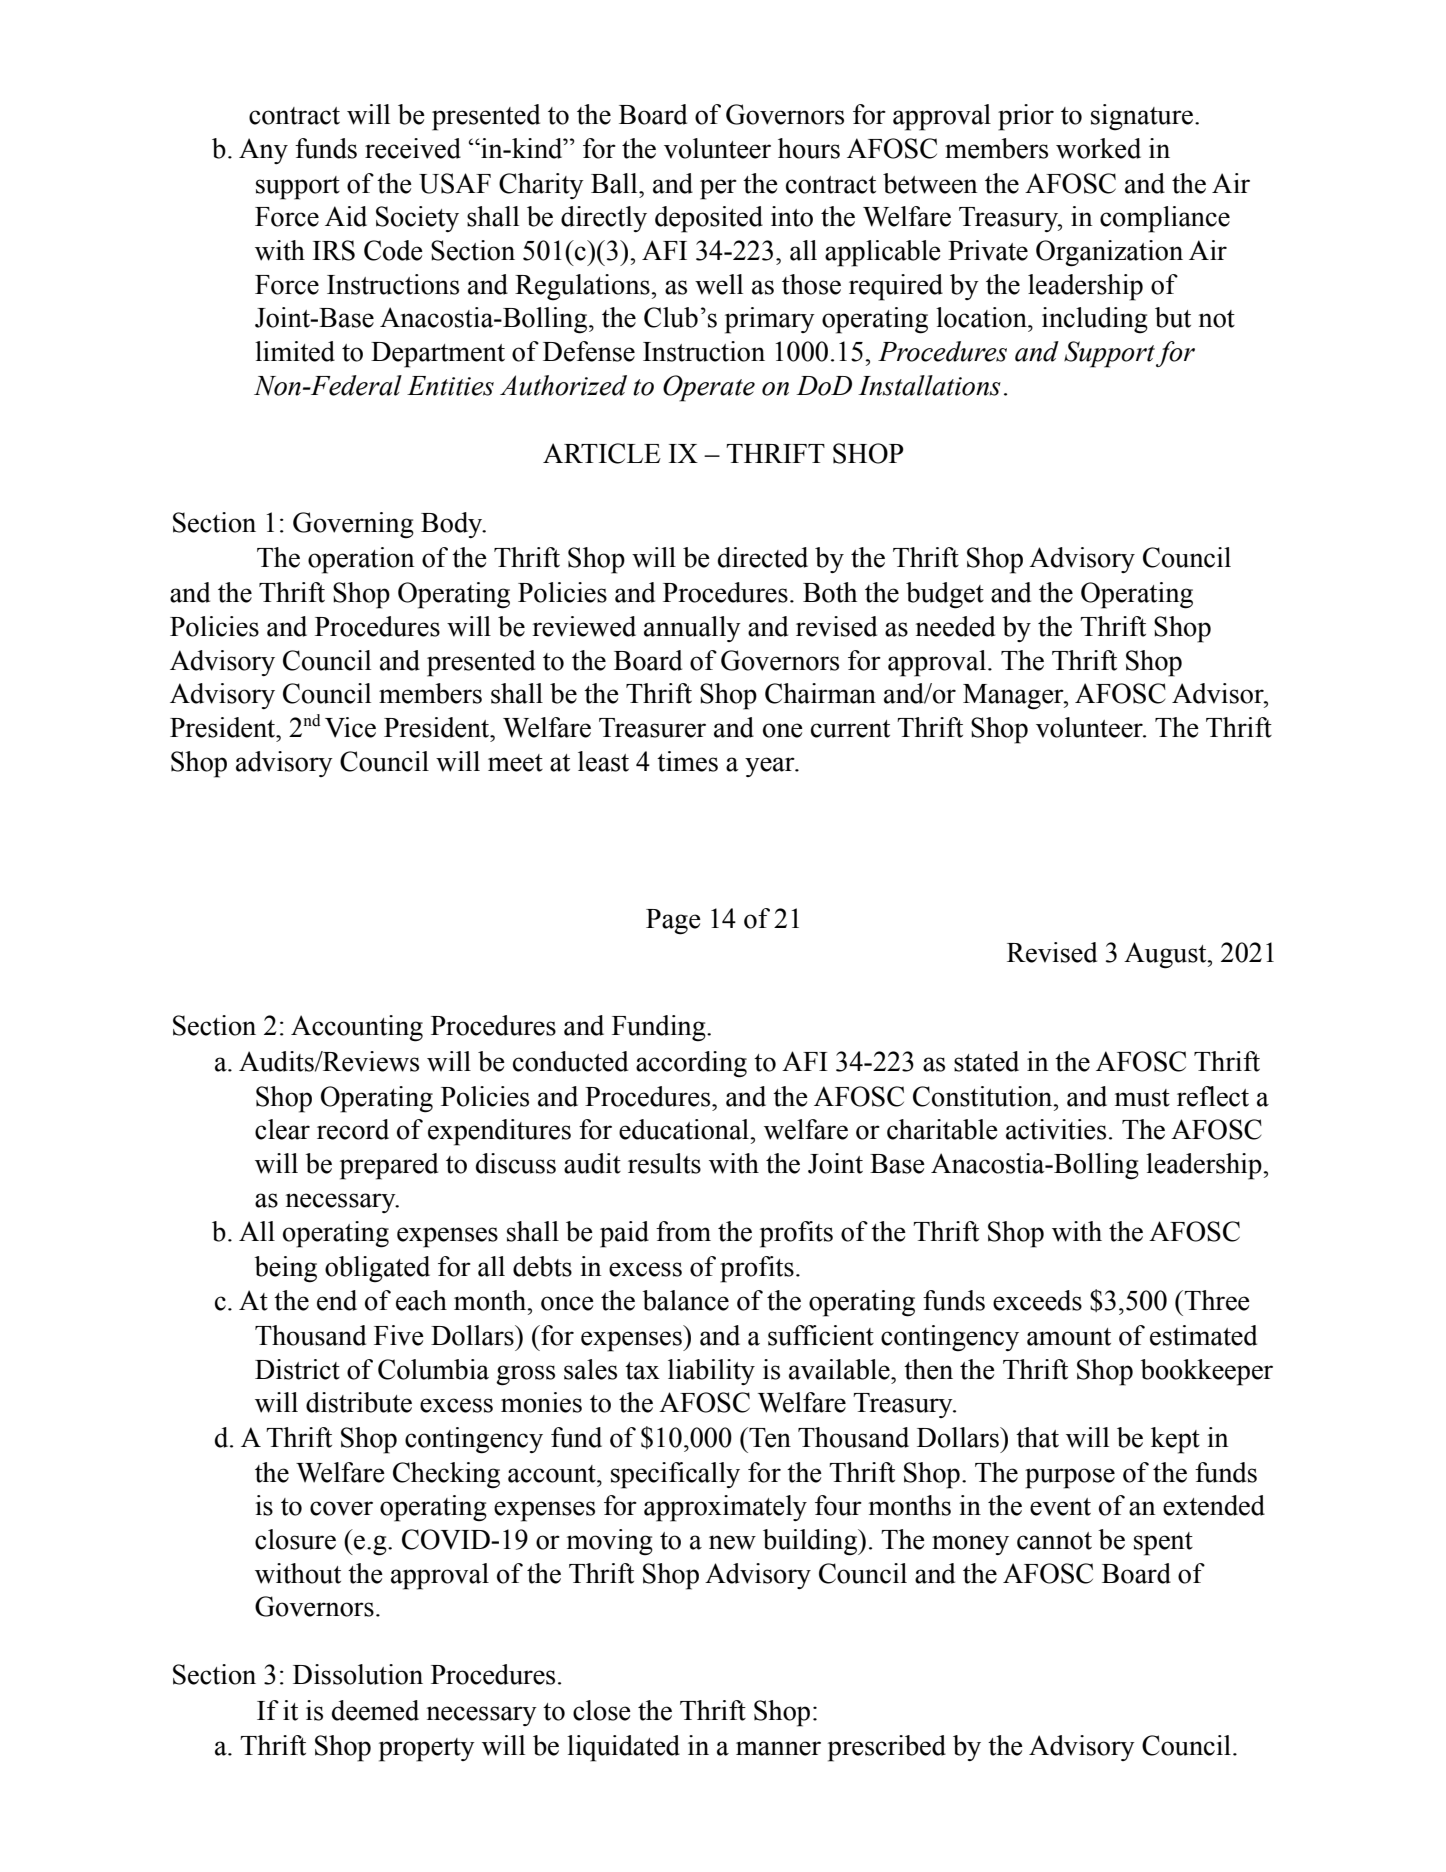 The height and width of the screenshot is (1872, 1446). Describe the element at coordinates (778, 1748) in the screenshot. I see `manner` at that location.
